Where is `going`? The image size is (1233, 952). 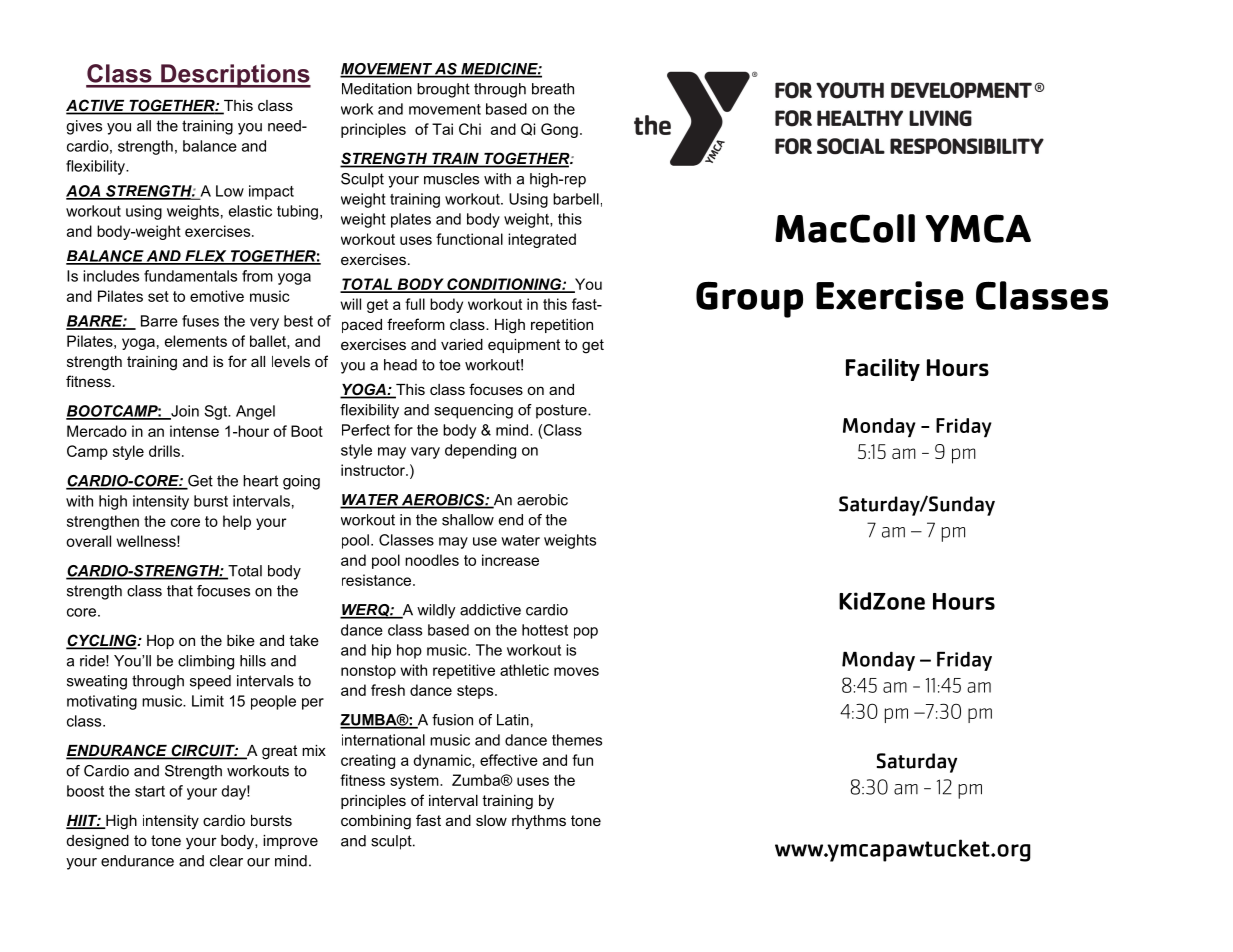
going is located at coordinates (301, 482).
